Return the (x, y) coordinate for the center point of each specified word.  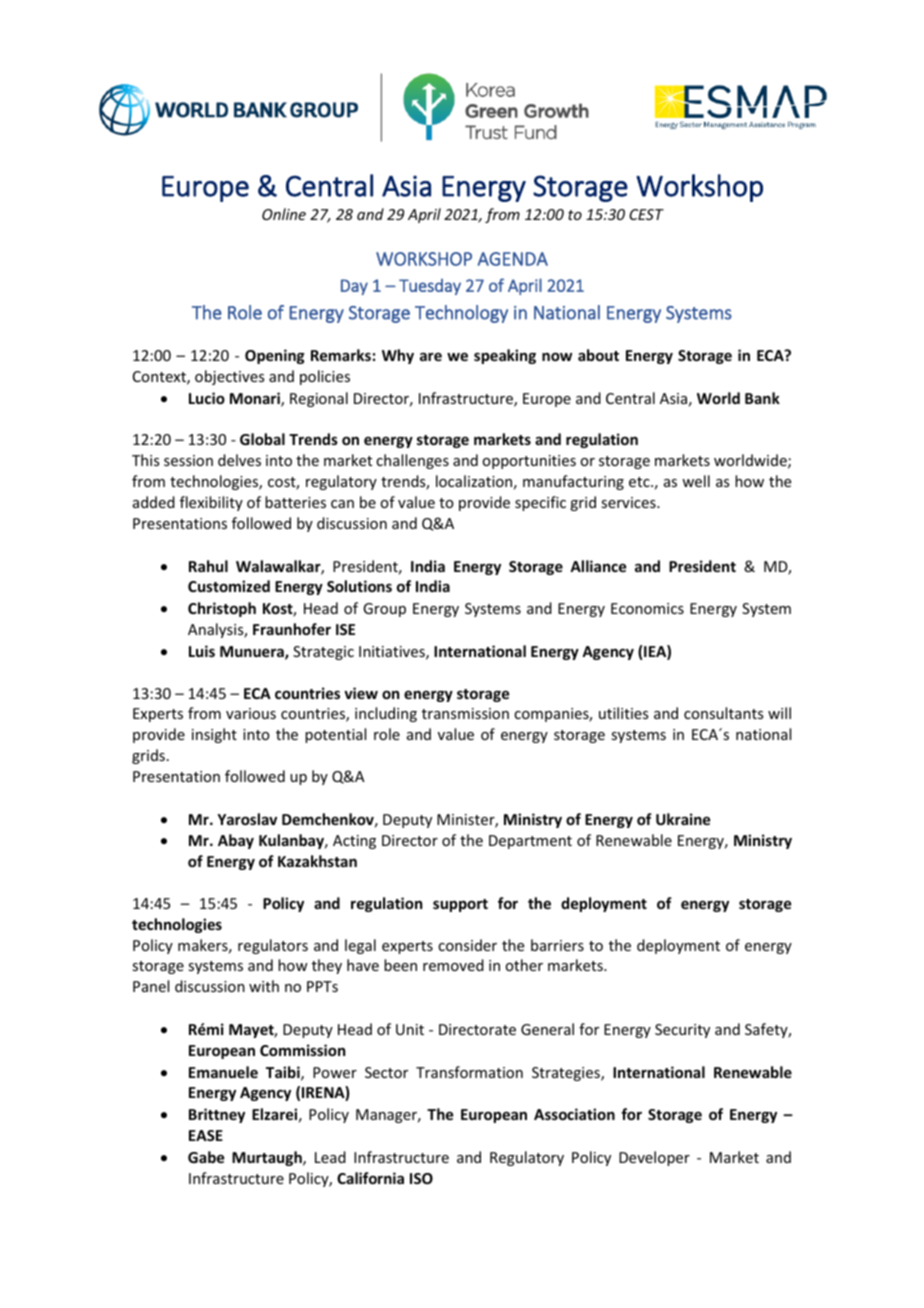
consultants (723, 713)
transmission (465, 713)
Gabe (206, 1157)
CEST (646, 214)
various (251, 713)
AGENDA (513, 259)
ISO (421, 1178)
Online (284, 214)
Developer (654, 1158)
